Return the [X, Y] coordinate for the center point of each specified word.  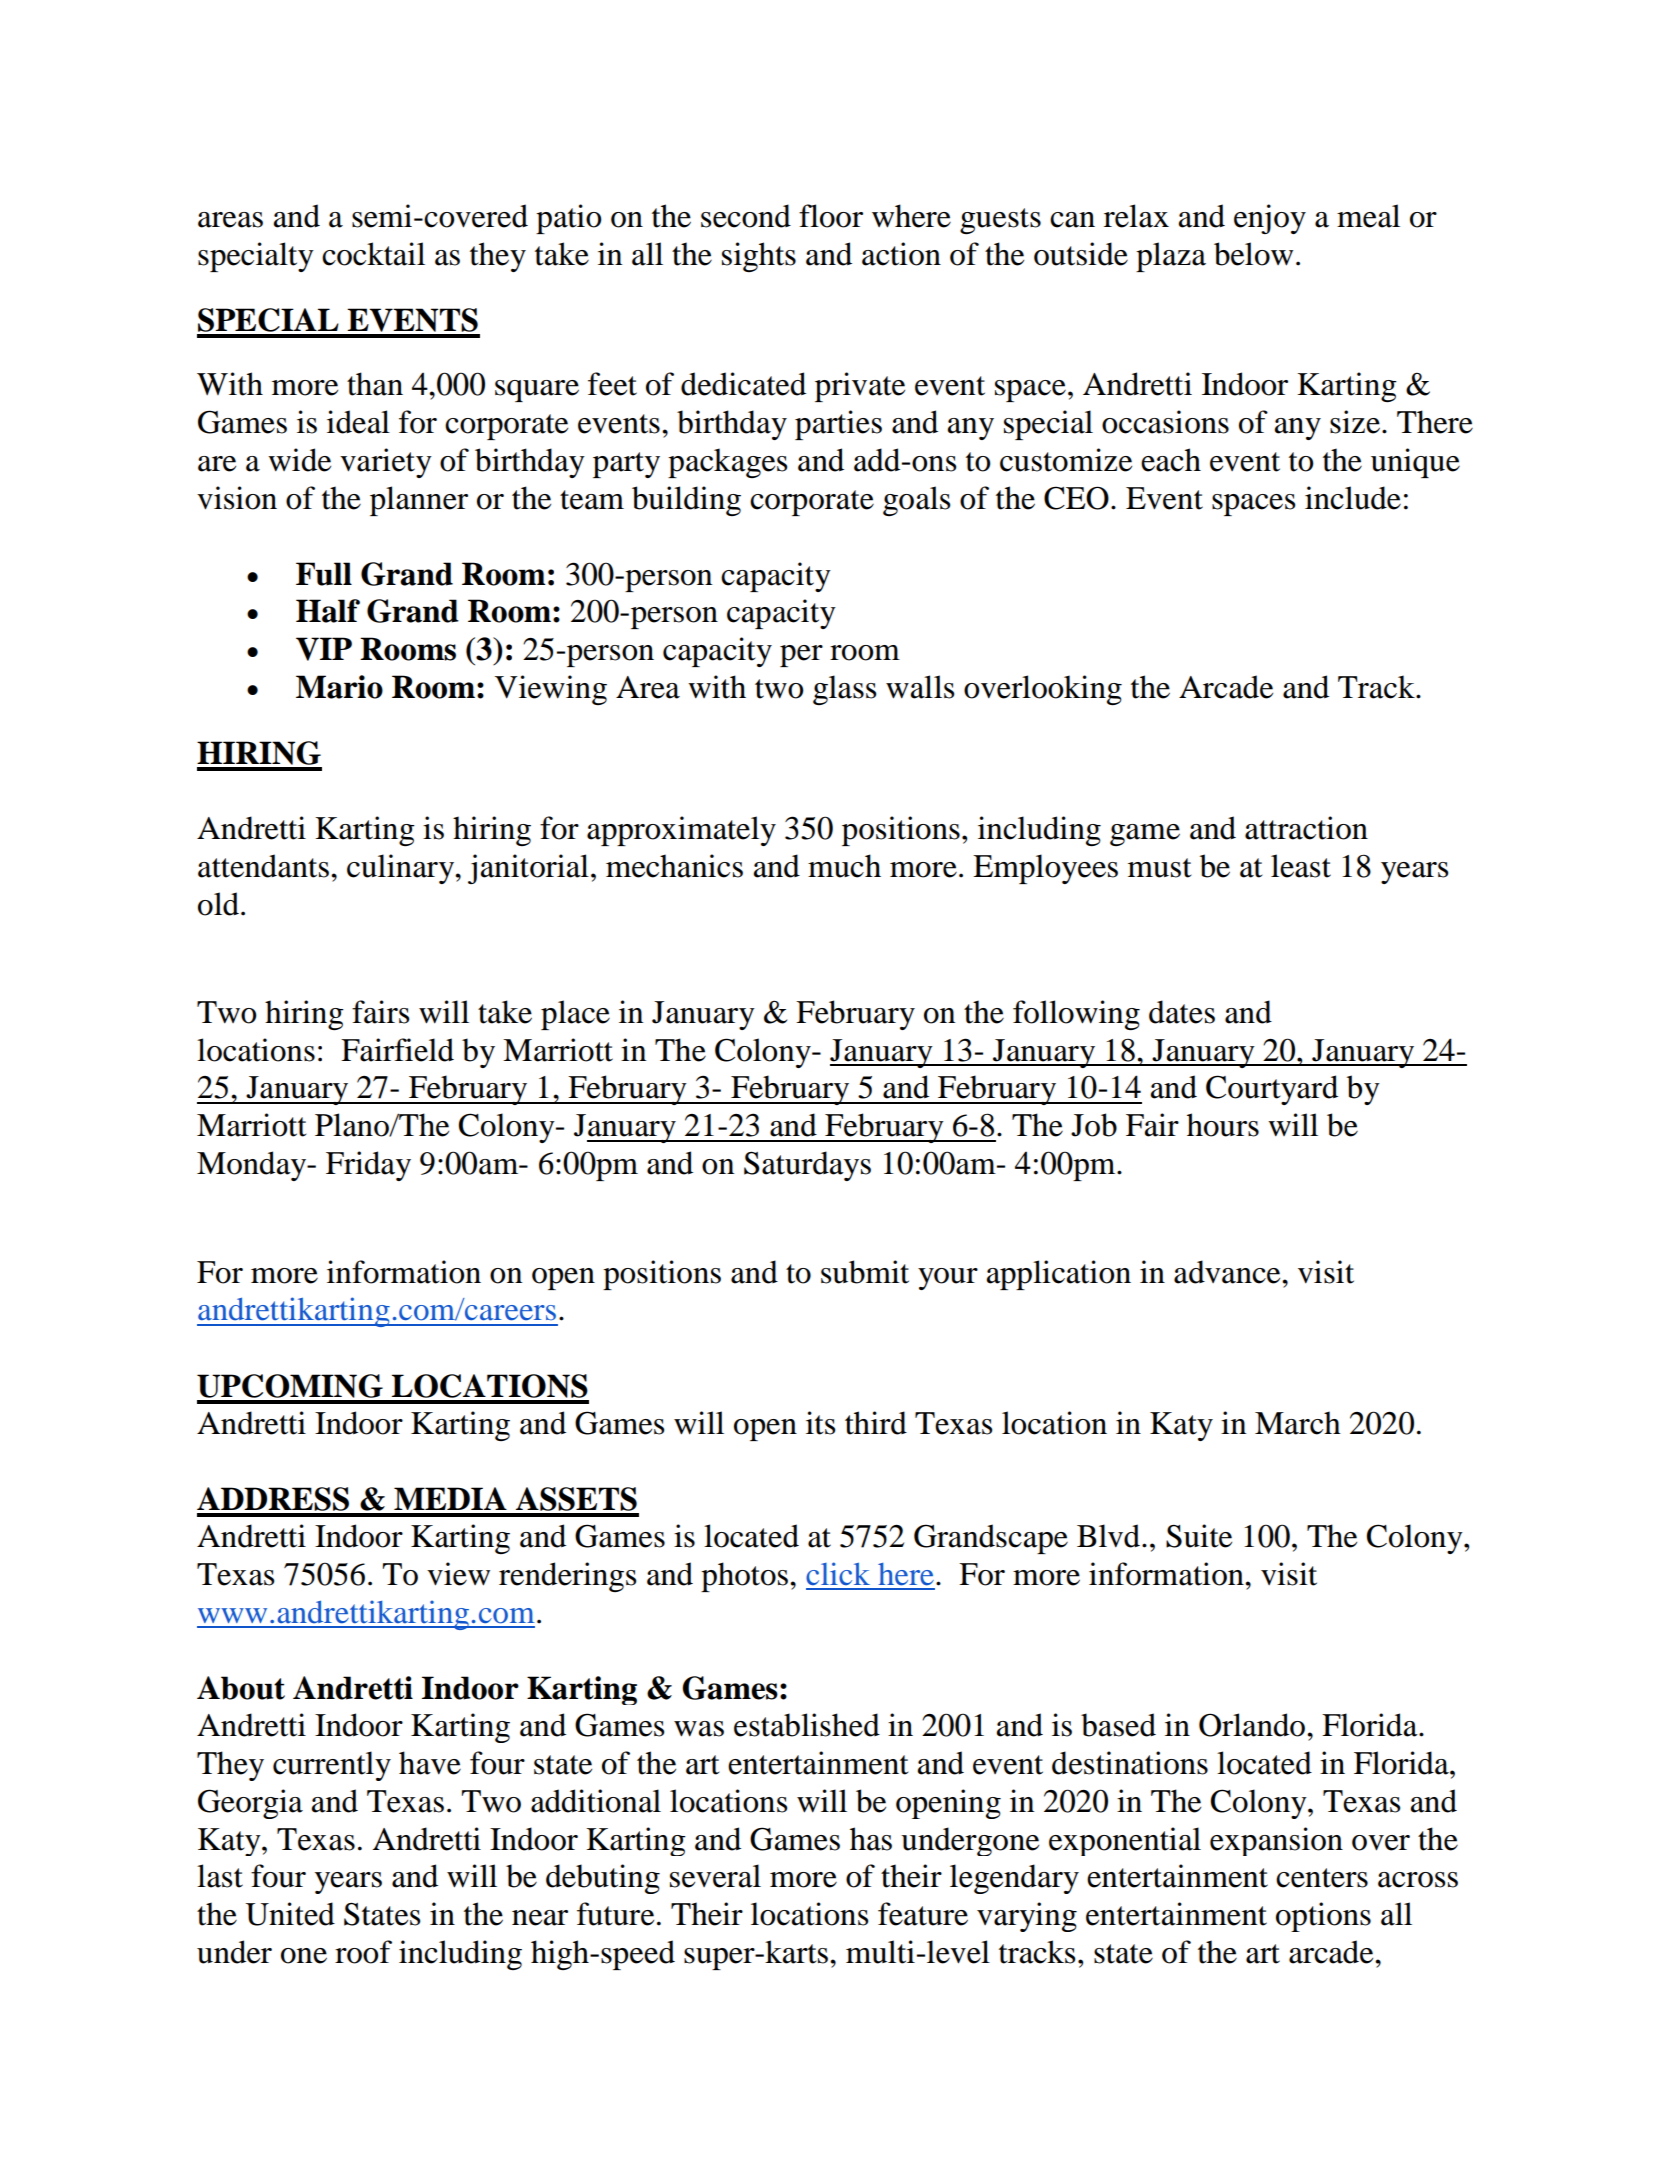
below [1253, 254]
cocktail [373, 254]
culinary [401, 869]
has [871, 1839]
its [820, 1423]
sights [759, 257]
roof [363, 1952]
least [1301, 866]
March [1298, 1423]
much [844, 866]
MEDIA [450, 1498]
